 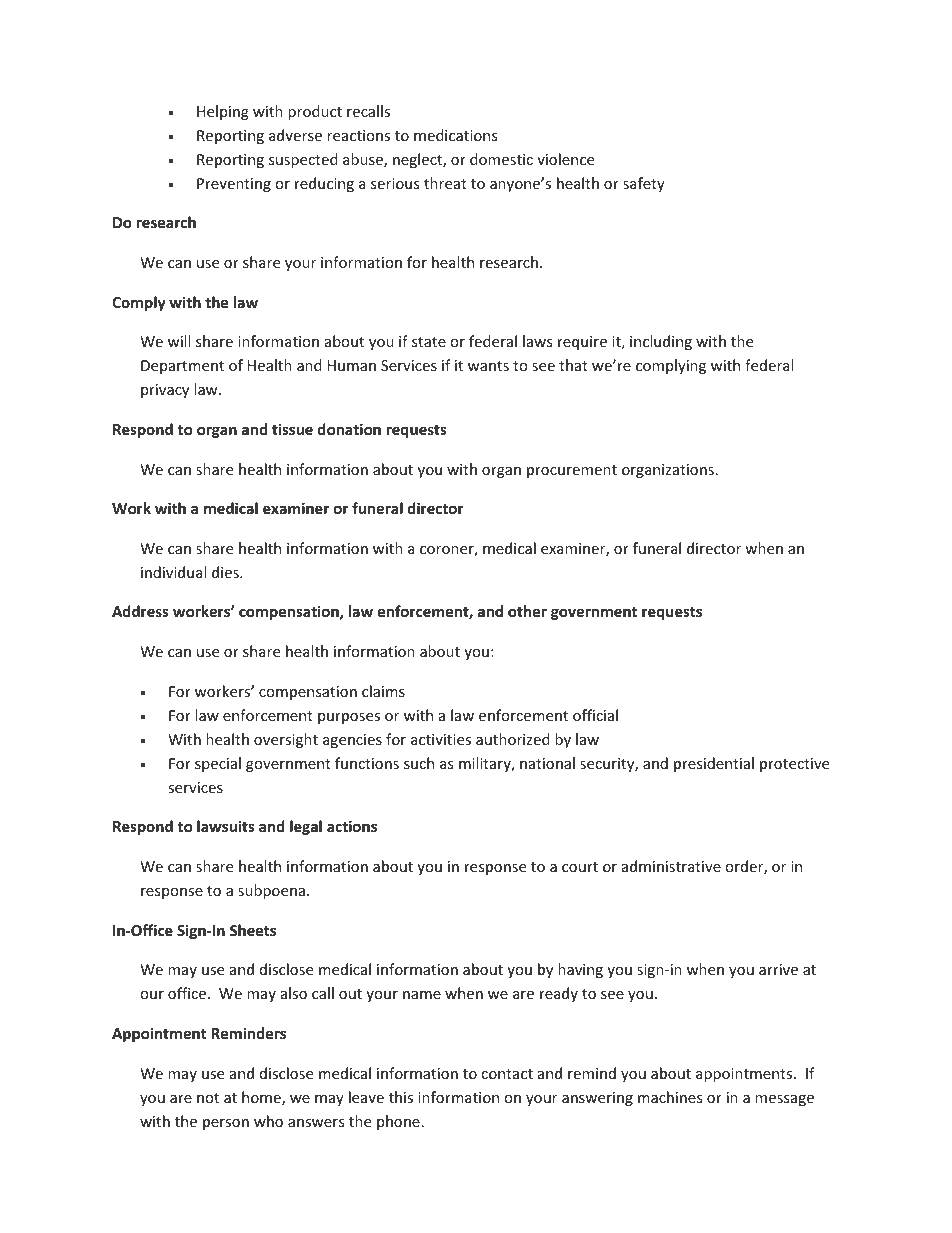 I want to click on Helping, so click(x=223, y=112).
